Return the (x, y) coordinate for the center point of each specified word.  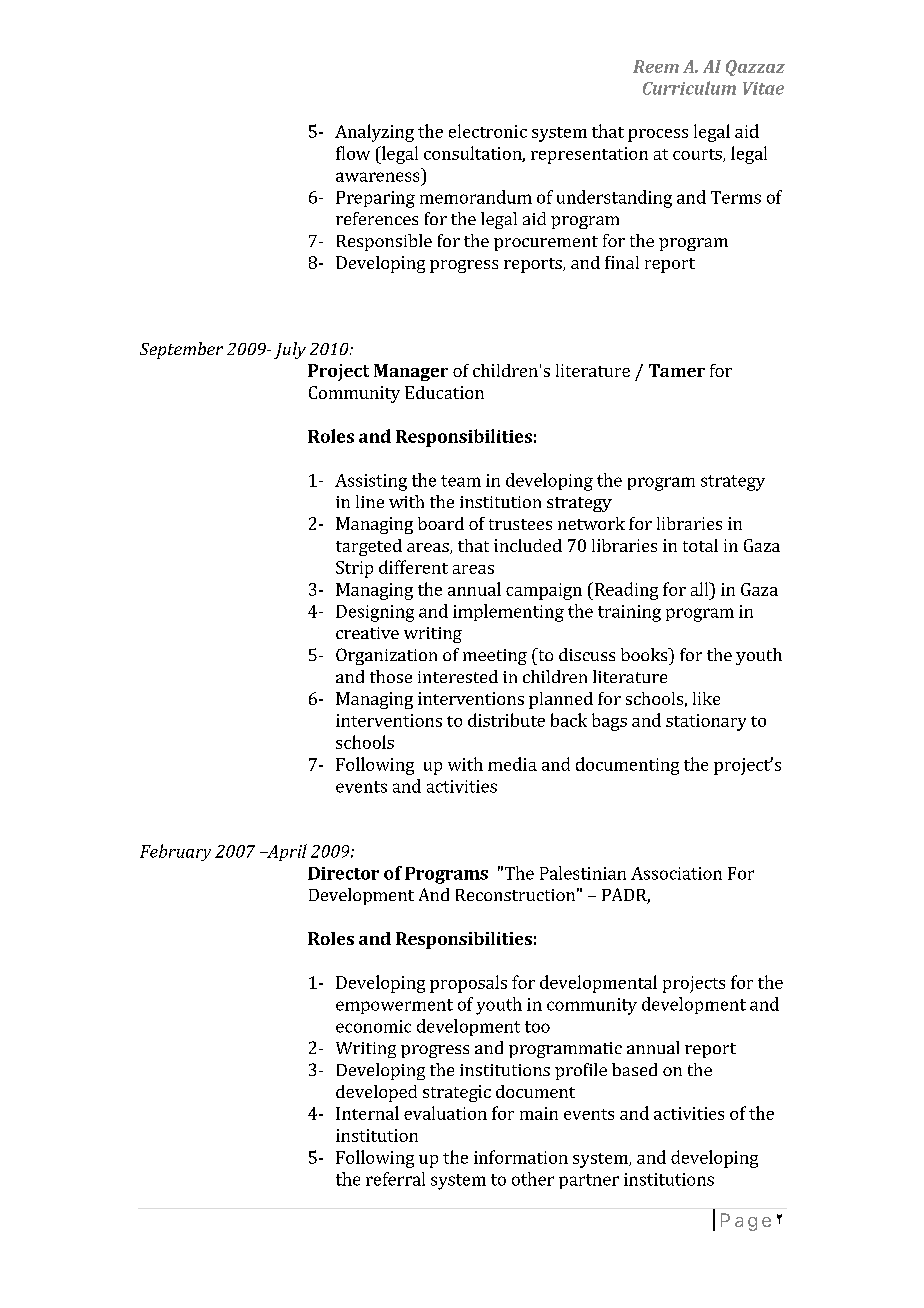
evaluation (445, 1113)
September (181, 350)
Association (676, 873)
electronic (488, 131)
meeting (495, 657)
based (634, 1069)
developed (376, 1093)
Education (444, 392)
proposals (468, 984)
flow (353, 153)
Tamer (677, 370)
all (701, 589)
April (286, 852)
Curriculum (689, 88)
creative (367, 633)
